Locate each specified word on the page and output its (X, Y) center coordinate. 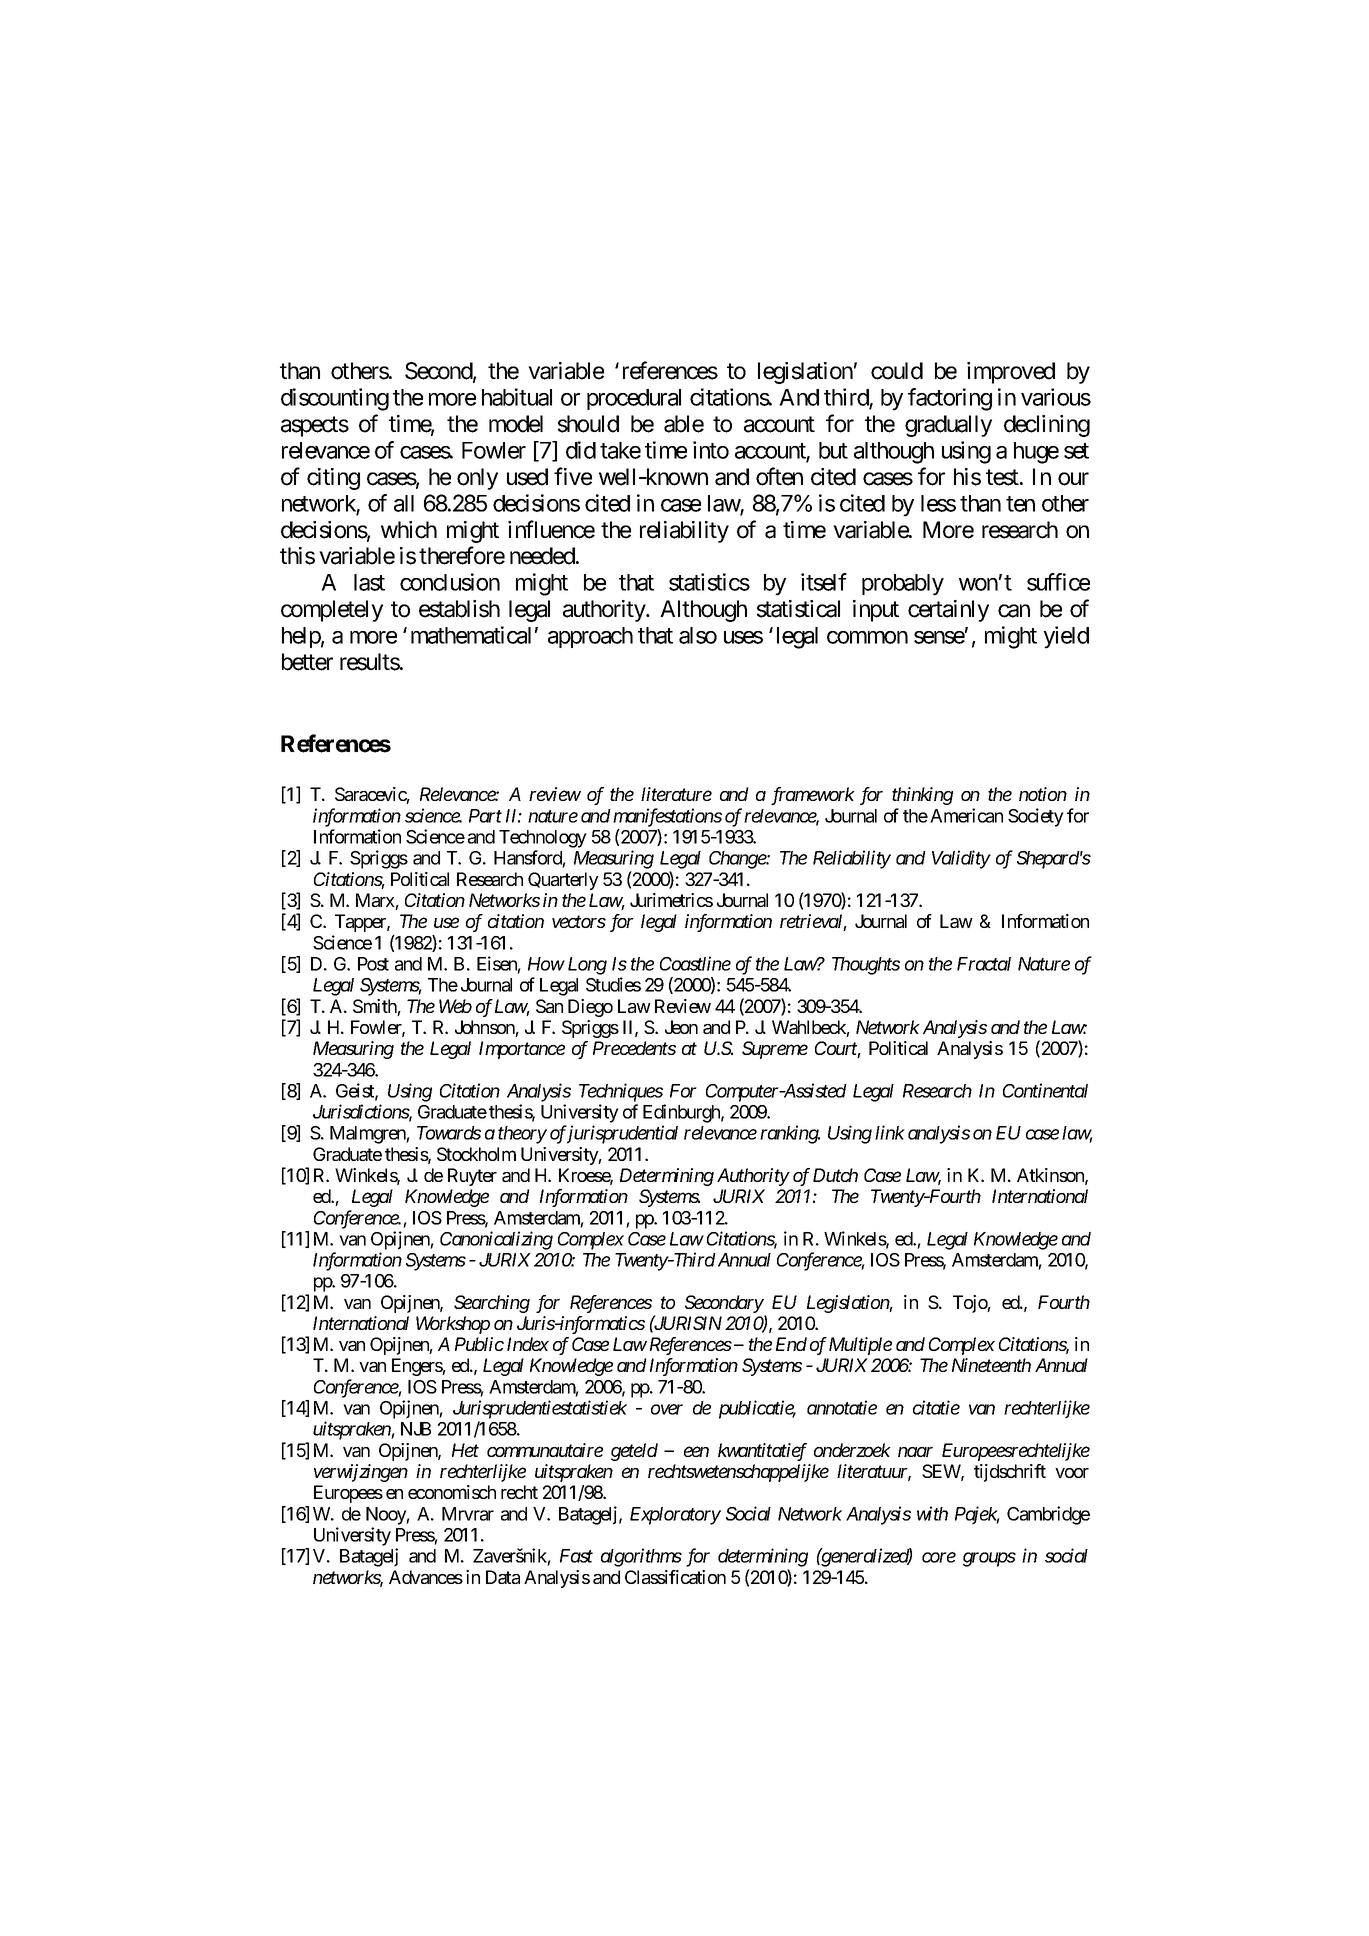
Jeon (681, 1027)
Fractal (984, 964)
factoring (950, 399)
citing (333, 479)
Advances (426, 1577)
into (711, 450)
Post (373, 964)
